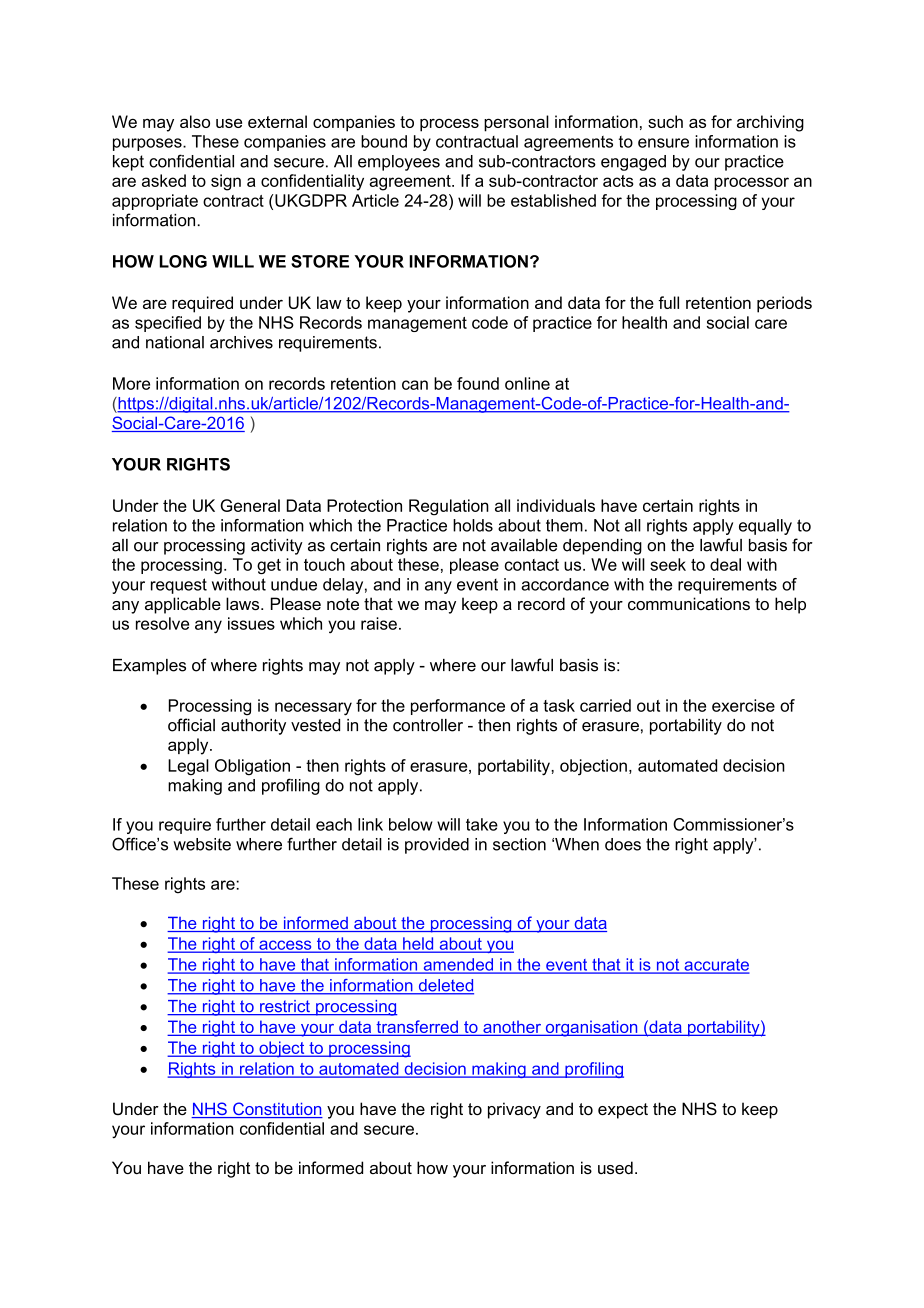 This image has width=924, height=1308. Describe the element at coordinates (765, 527) in the image. I see `equally` at that location.
